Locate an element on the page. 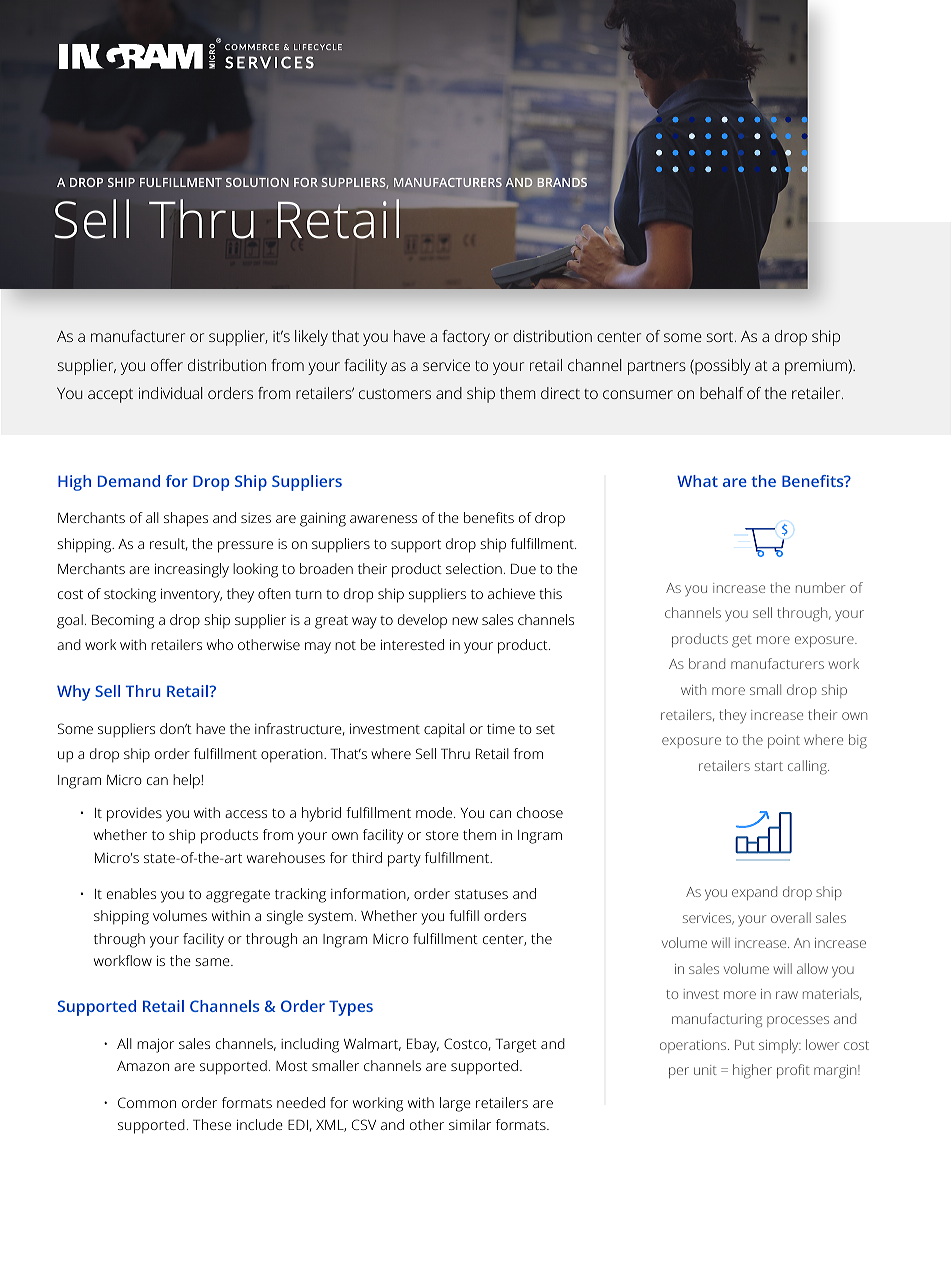  sort is located at coordinates (721, 336).
